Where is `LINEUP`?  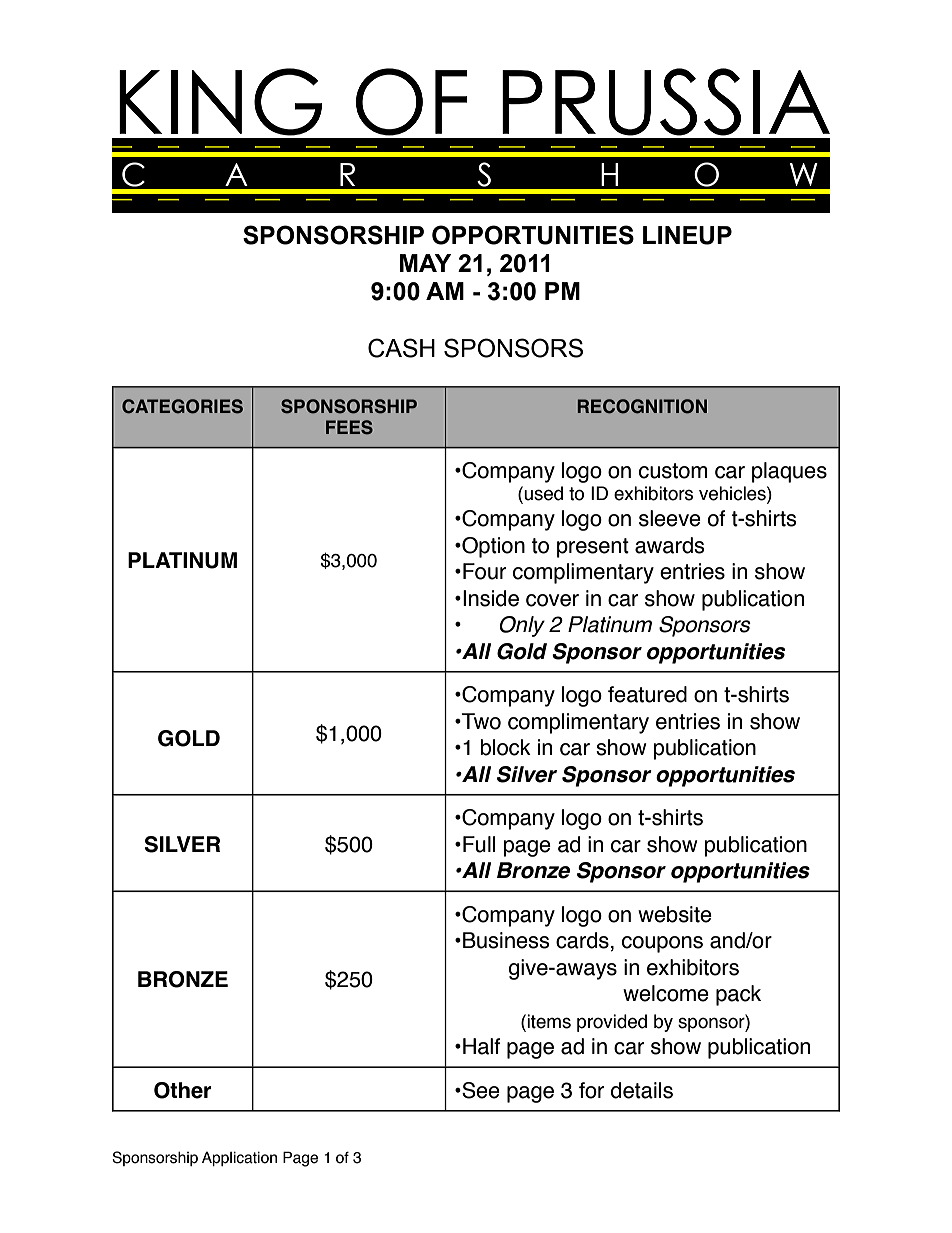
LINEUP is located at coordinates (687, 235).
